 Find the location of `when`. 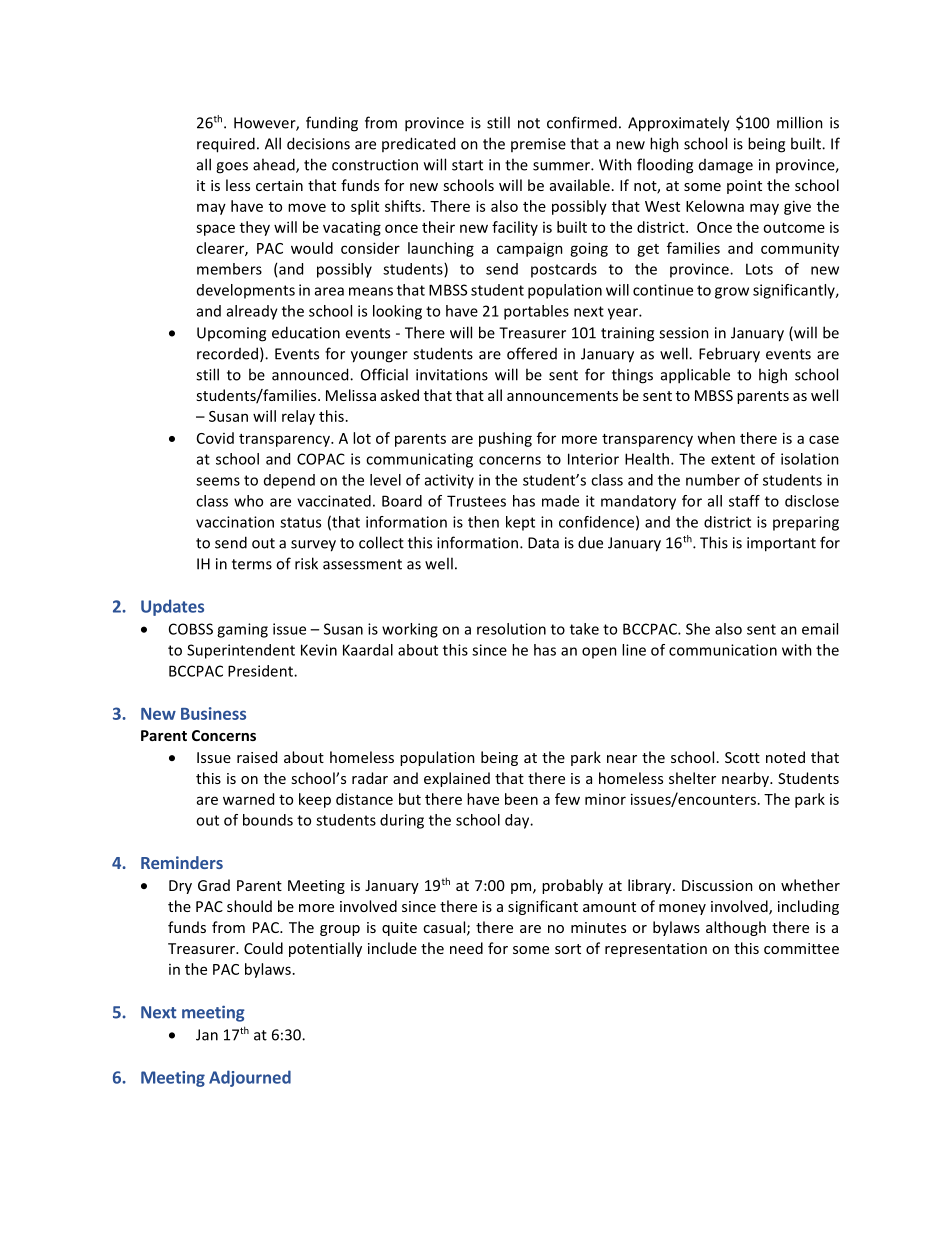

when is located at coordinates (716, 438).
